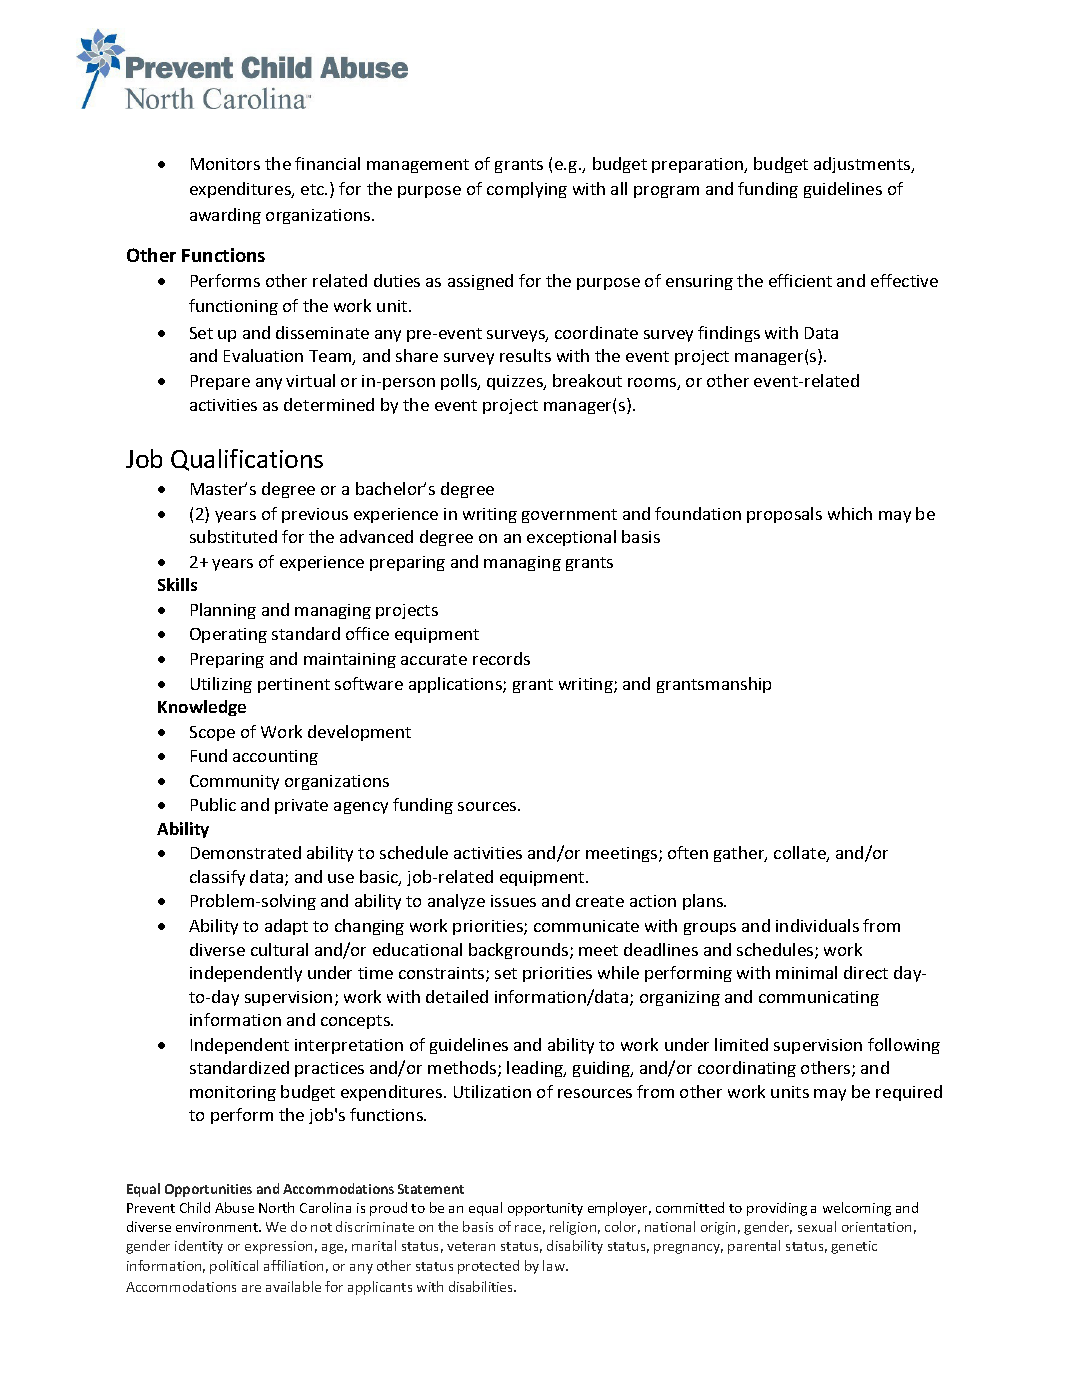  Describe the element at coordinates (278, 1247) in the screenshot. I see `expression` at that location.
